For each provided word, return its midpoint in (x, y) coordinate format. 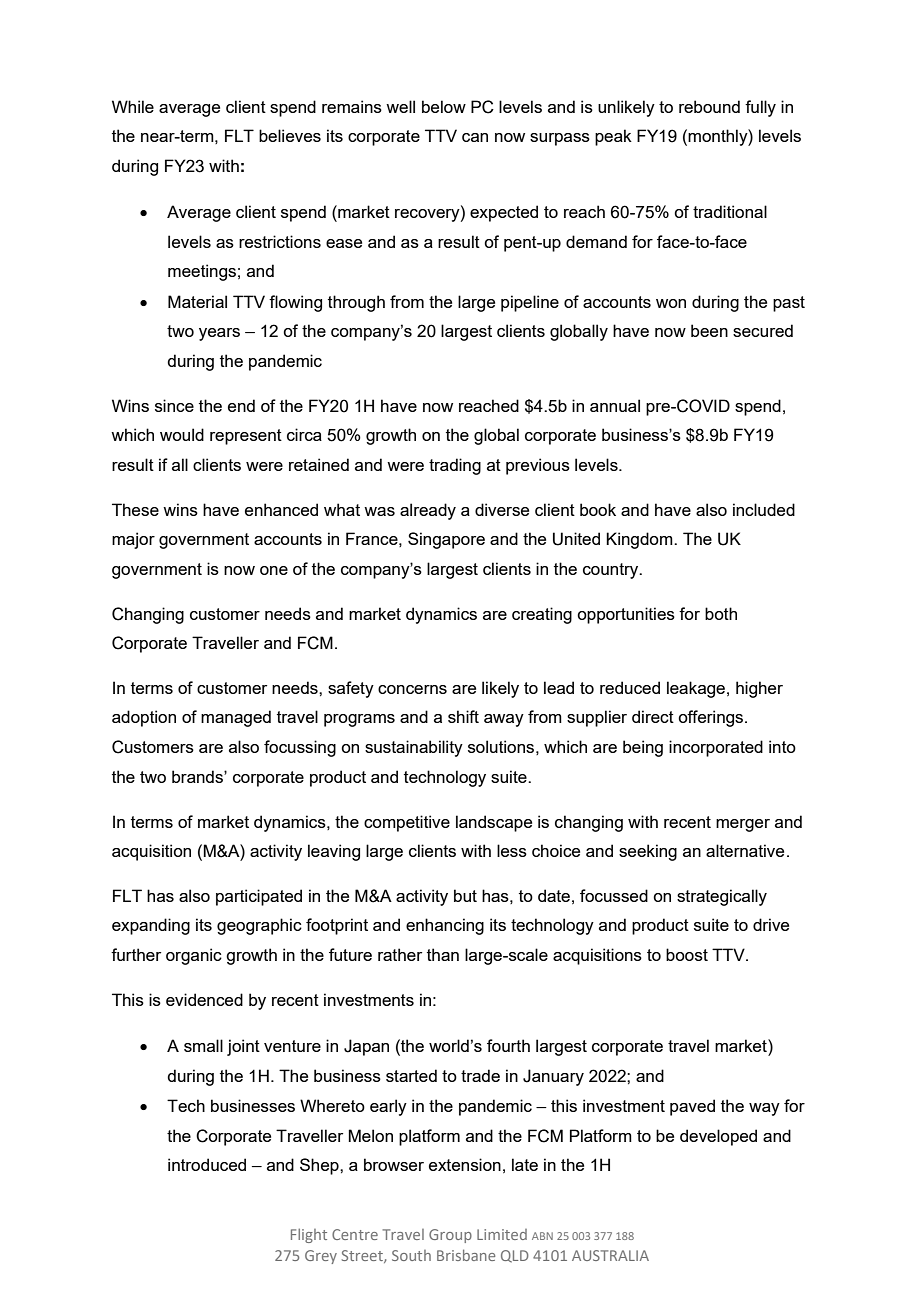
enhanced (281, 509)
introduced (207, 1164)
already (428, 511)
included (764, 509)
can (475, 137)
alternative (745, 850)
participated (259, 897)
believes (290, 135)
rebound (709, 106)
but (465, 895)
